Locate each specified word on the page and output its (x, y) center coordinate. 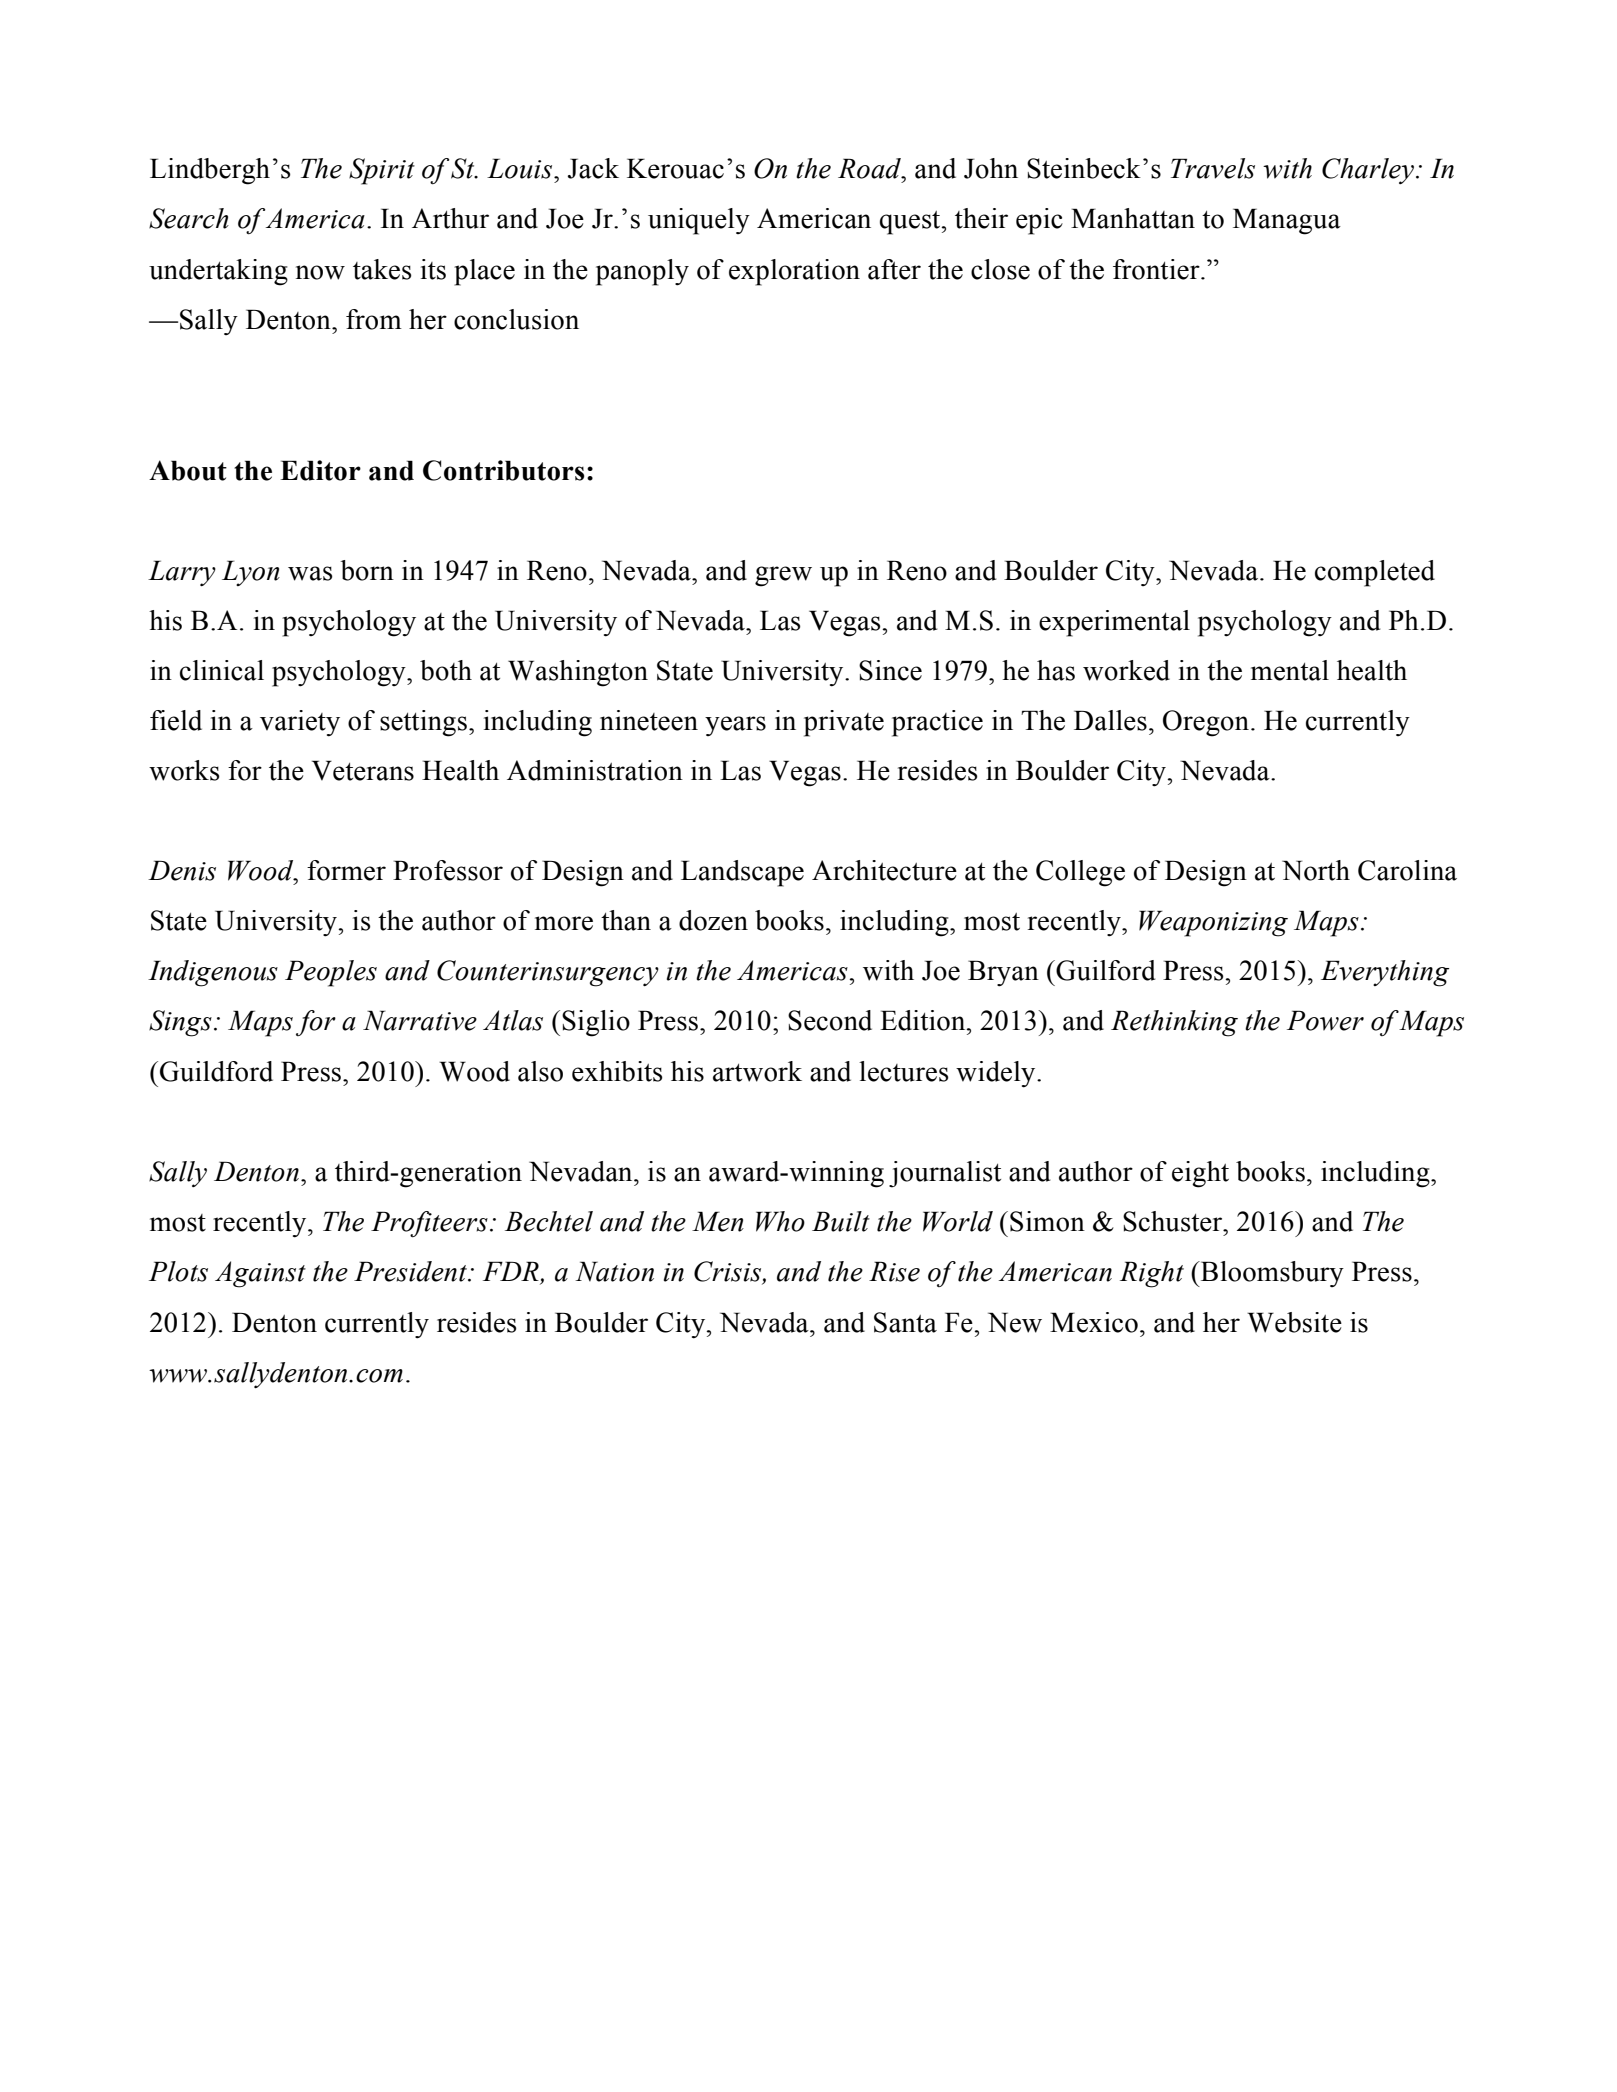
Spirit (382, 171)
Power (1325, 1020)
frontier (1157, 269)
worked (1126, 670)
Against (260, 1274)
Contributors (503, 470)
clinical (222, 670)
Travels (1213, 168)
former (346, 870)
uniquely (699, 221)
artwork (757, 1071)
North (1316, 870)
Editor (320, 470)
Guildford (216, 1071)
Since (890, 670)
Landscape (742, 873)
